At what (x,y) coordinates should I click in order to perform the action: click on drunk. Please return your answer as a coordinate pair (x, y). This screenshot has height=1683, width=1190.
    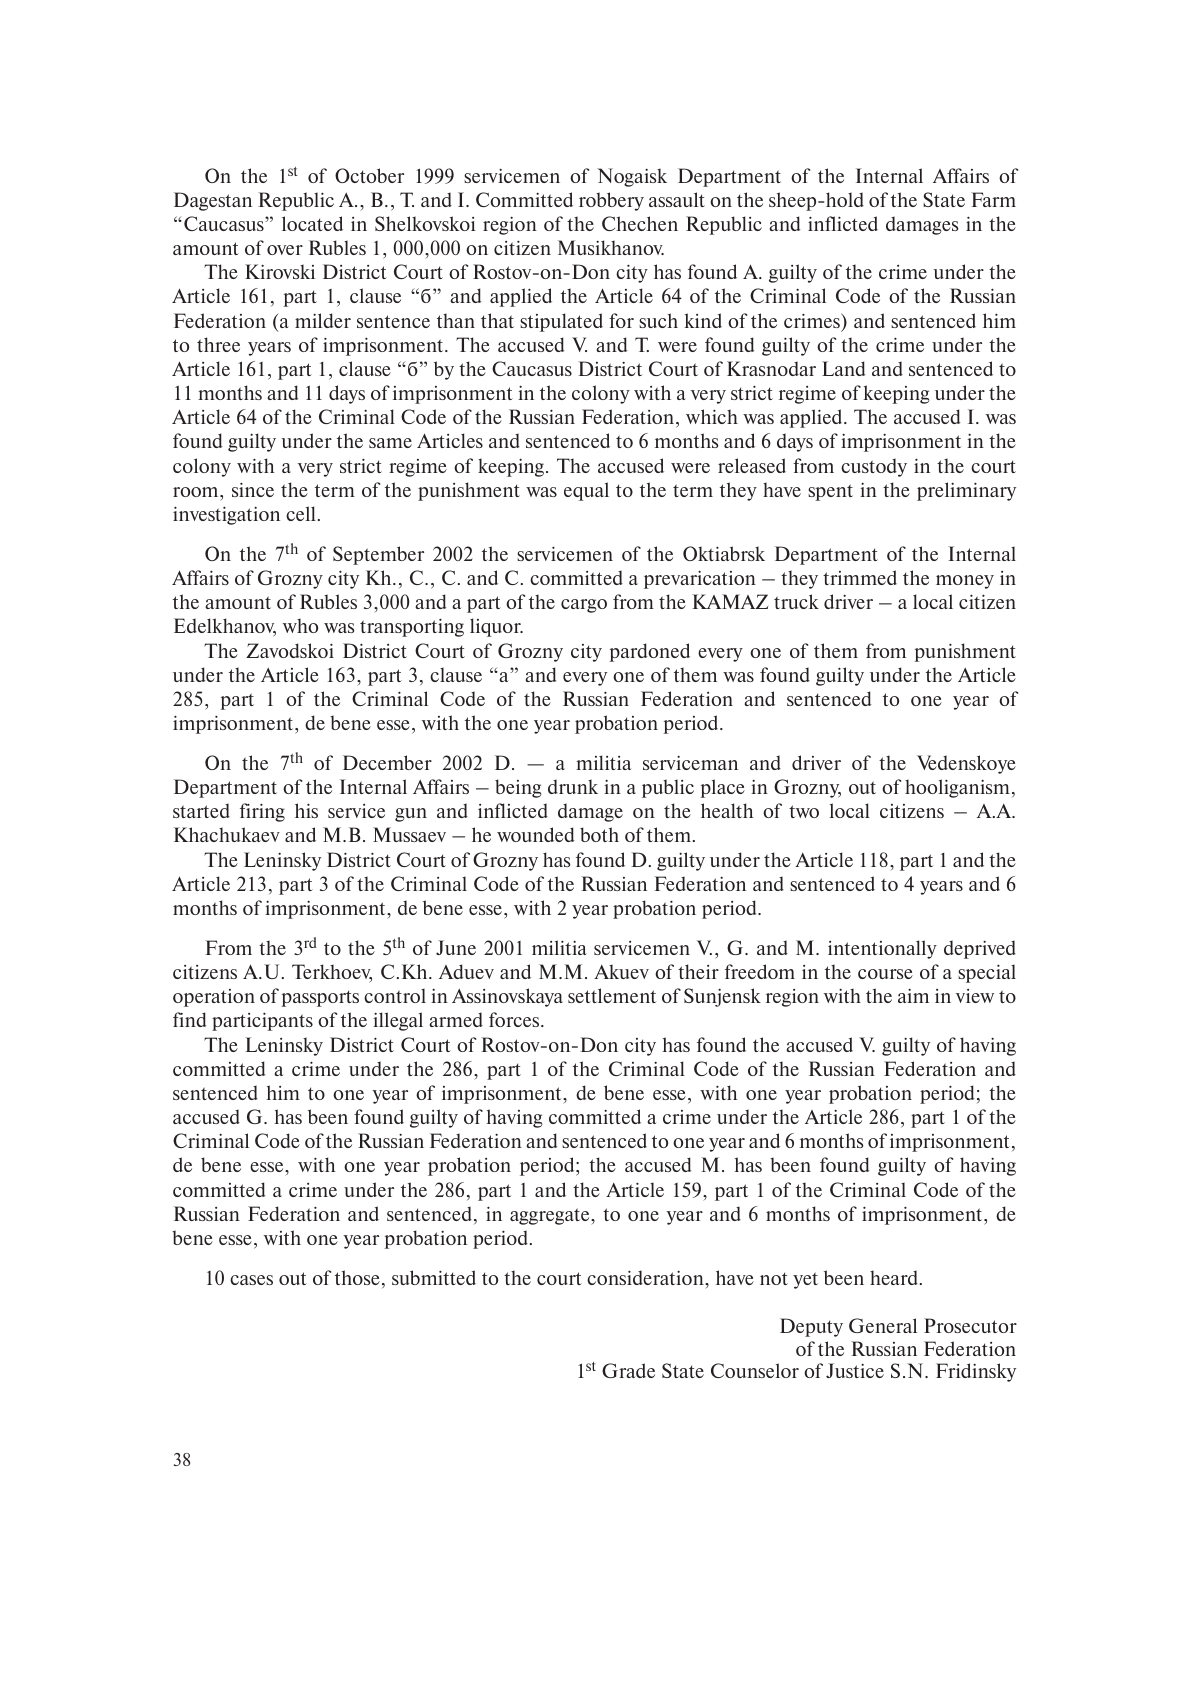
    Looking at the image, I should click on (573, 786).
